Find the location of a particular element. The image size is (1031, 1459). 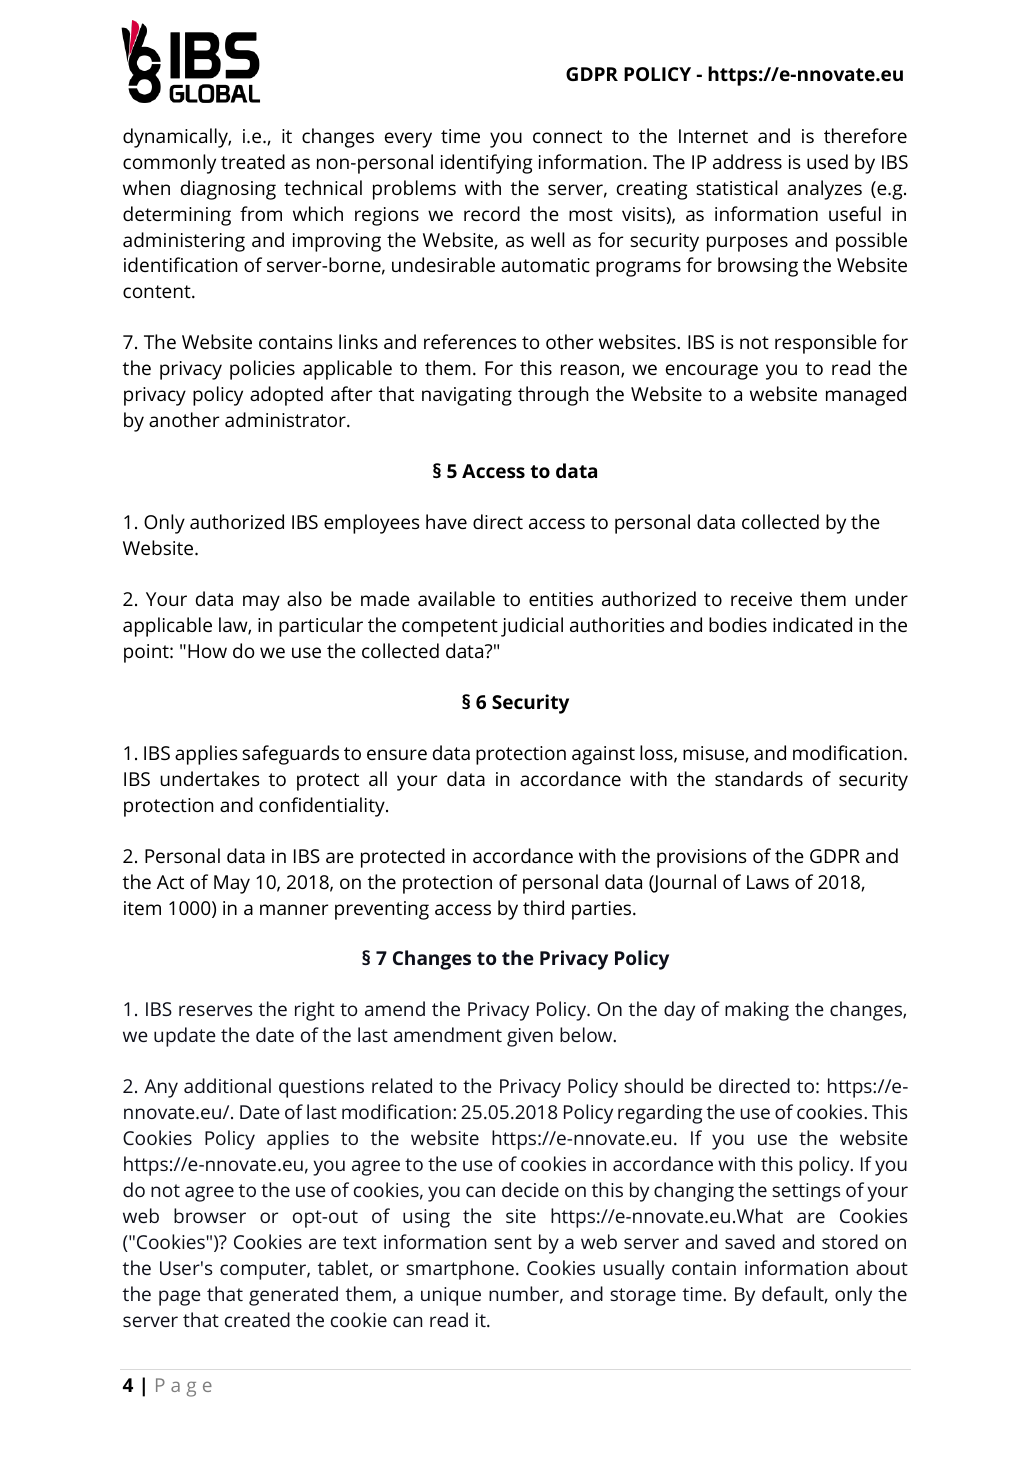

created is located at coordinates (257, 1319).
